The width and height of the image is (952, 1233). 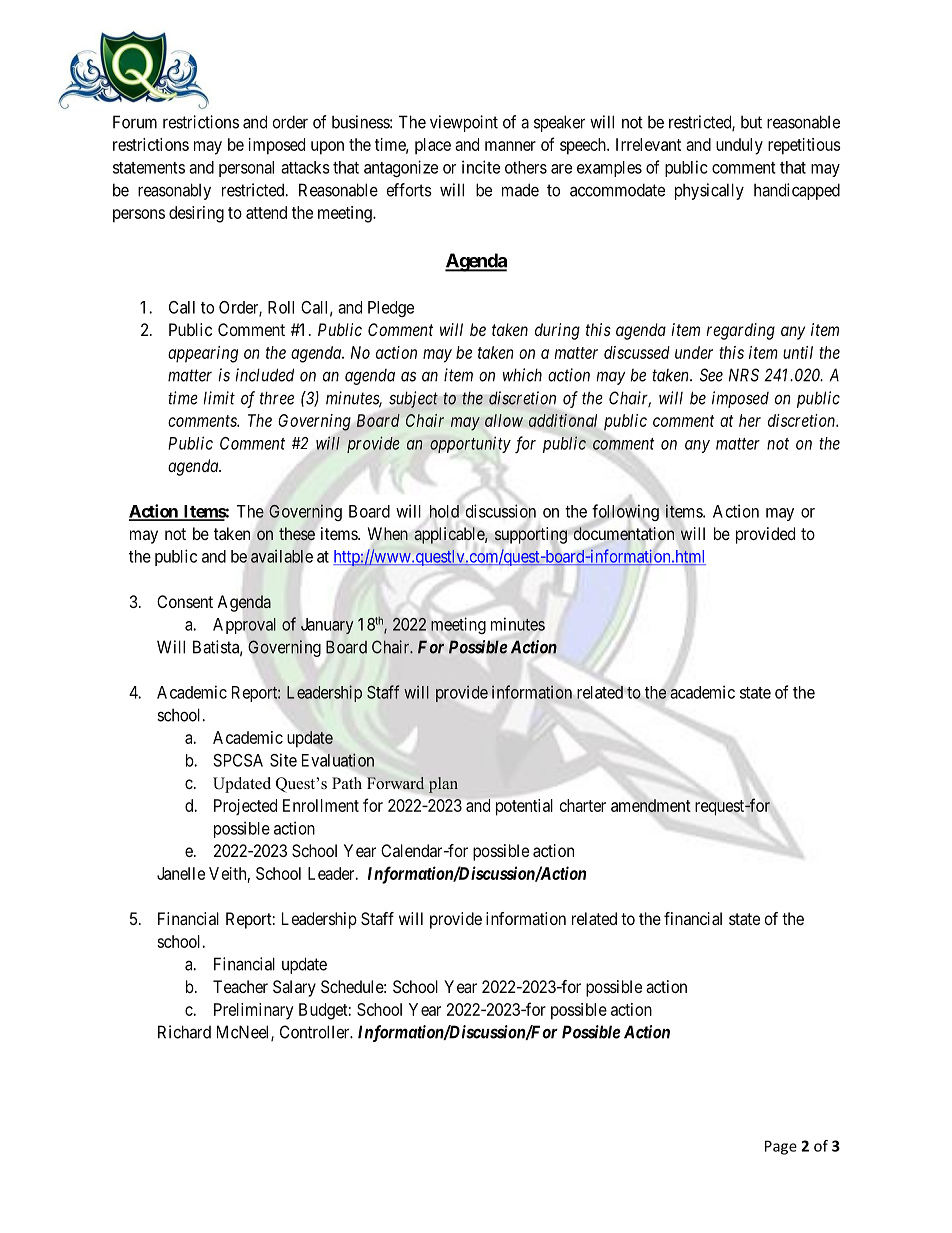 What do you see at coordinates (739, 146) in the image?
I see `unduly` at bounding box center [739, 146].
